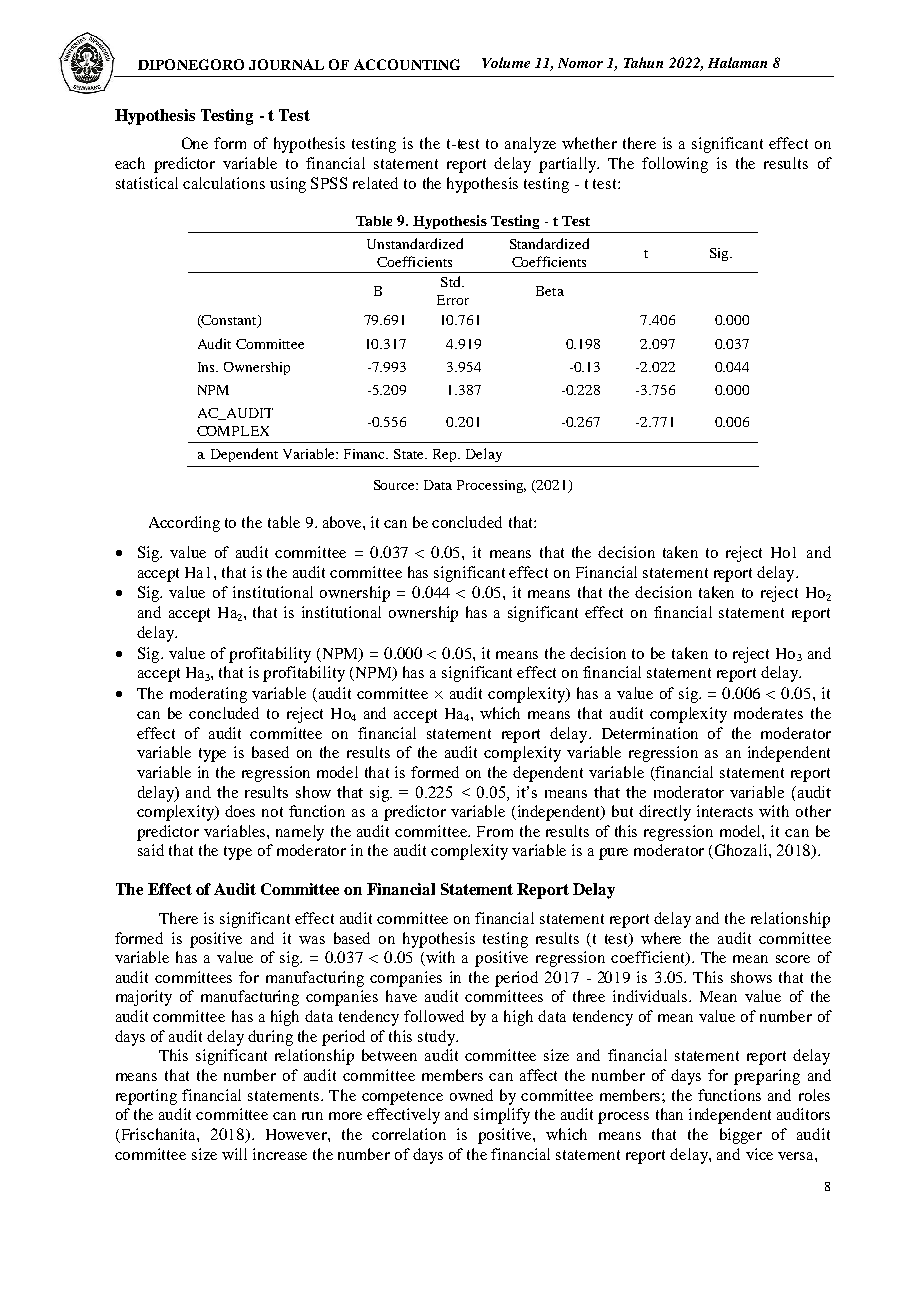 This screenshot has width=924, height=1308. Describe the element at coordinates (453, 300) in the screenshot. I see `Error` at that location.
